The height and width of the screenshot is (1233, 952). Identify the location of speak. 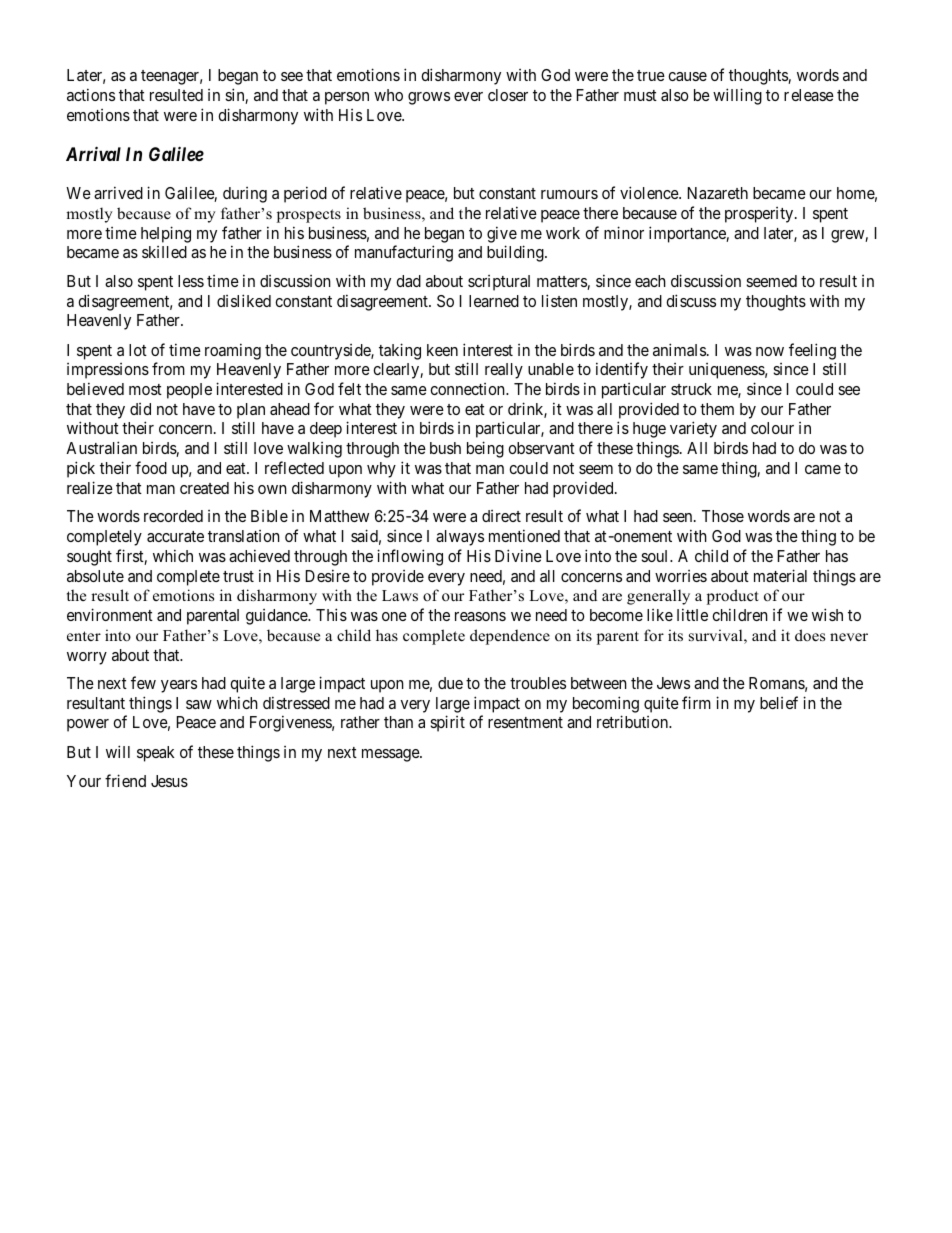
(156, 754).
